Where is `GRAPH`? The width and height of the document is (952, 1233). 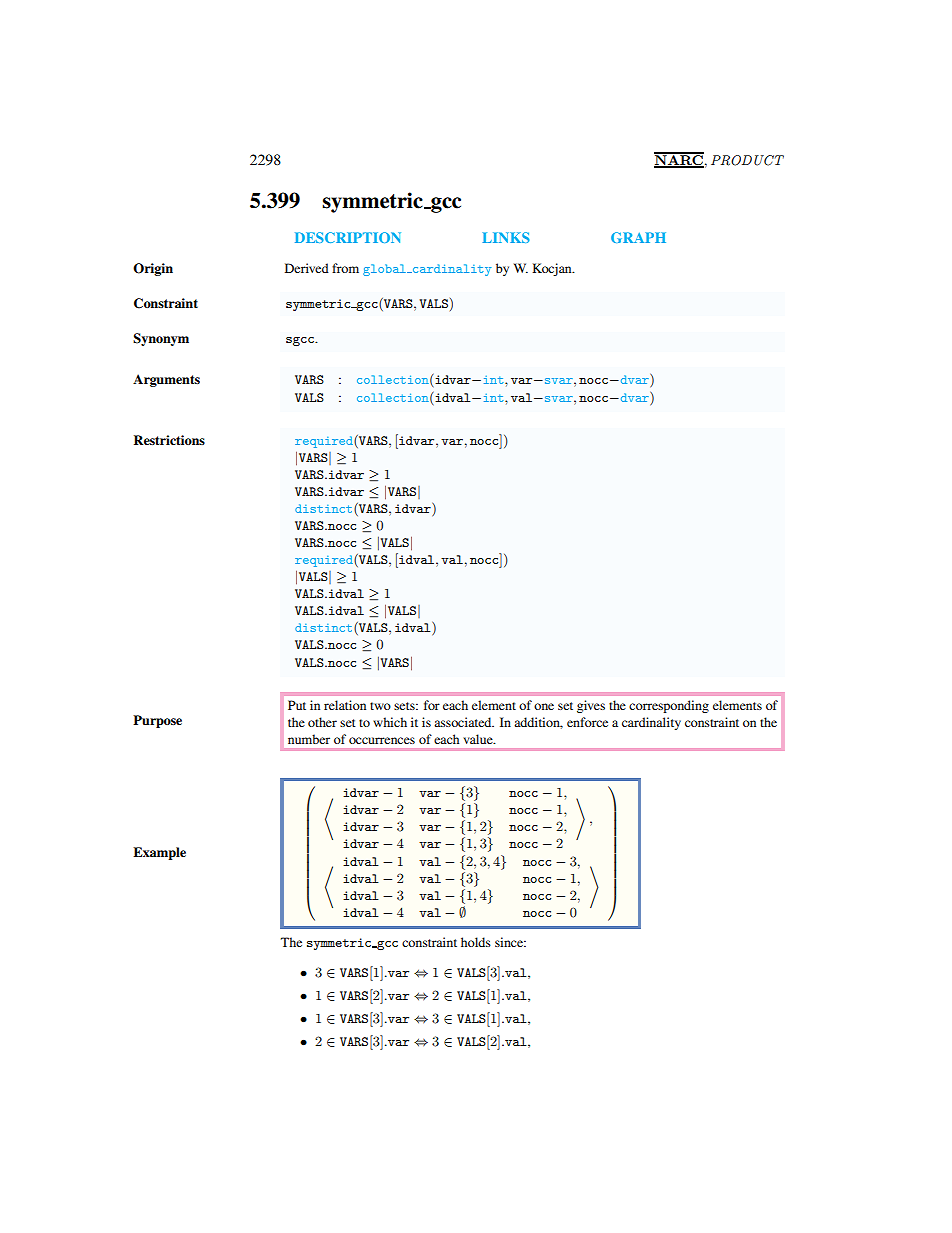
GRAPH is located at coordinates (638, 237).
